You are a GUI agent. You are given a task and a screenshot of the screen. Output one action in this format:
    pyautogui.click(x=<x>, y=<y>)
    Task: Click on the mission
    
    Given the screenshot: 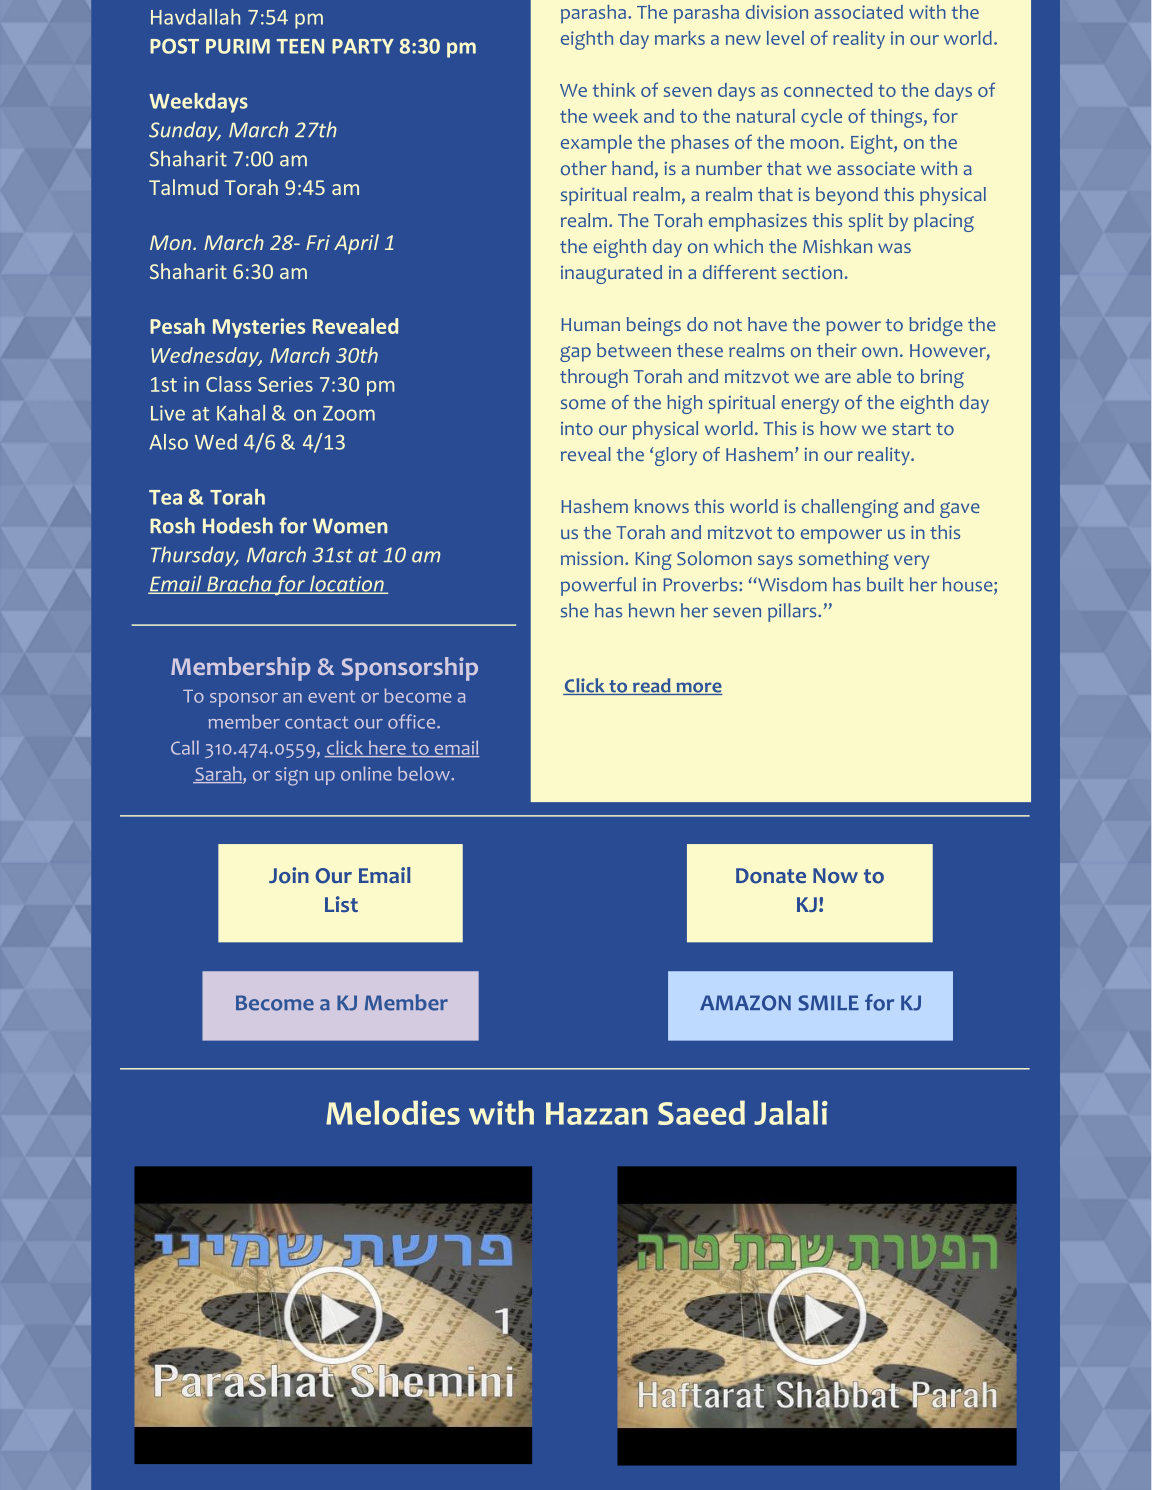 What is the action you would take?
    pyautogui.click(x=592, y=558)
